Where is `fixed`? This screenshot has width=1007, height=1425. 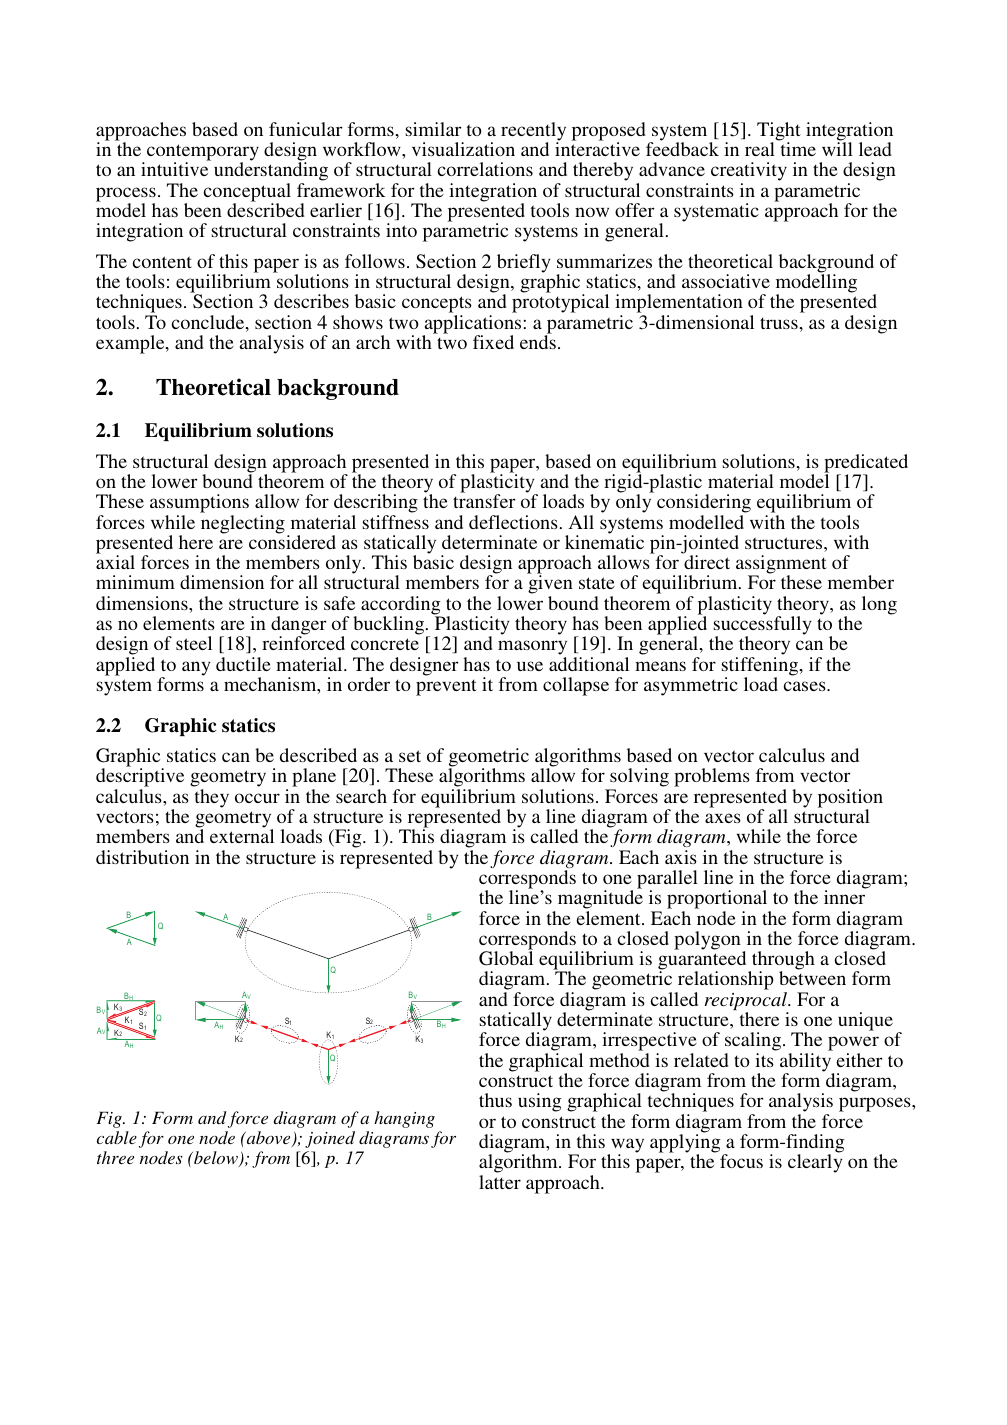 fixed is located at coordinates (493, 342).
